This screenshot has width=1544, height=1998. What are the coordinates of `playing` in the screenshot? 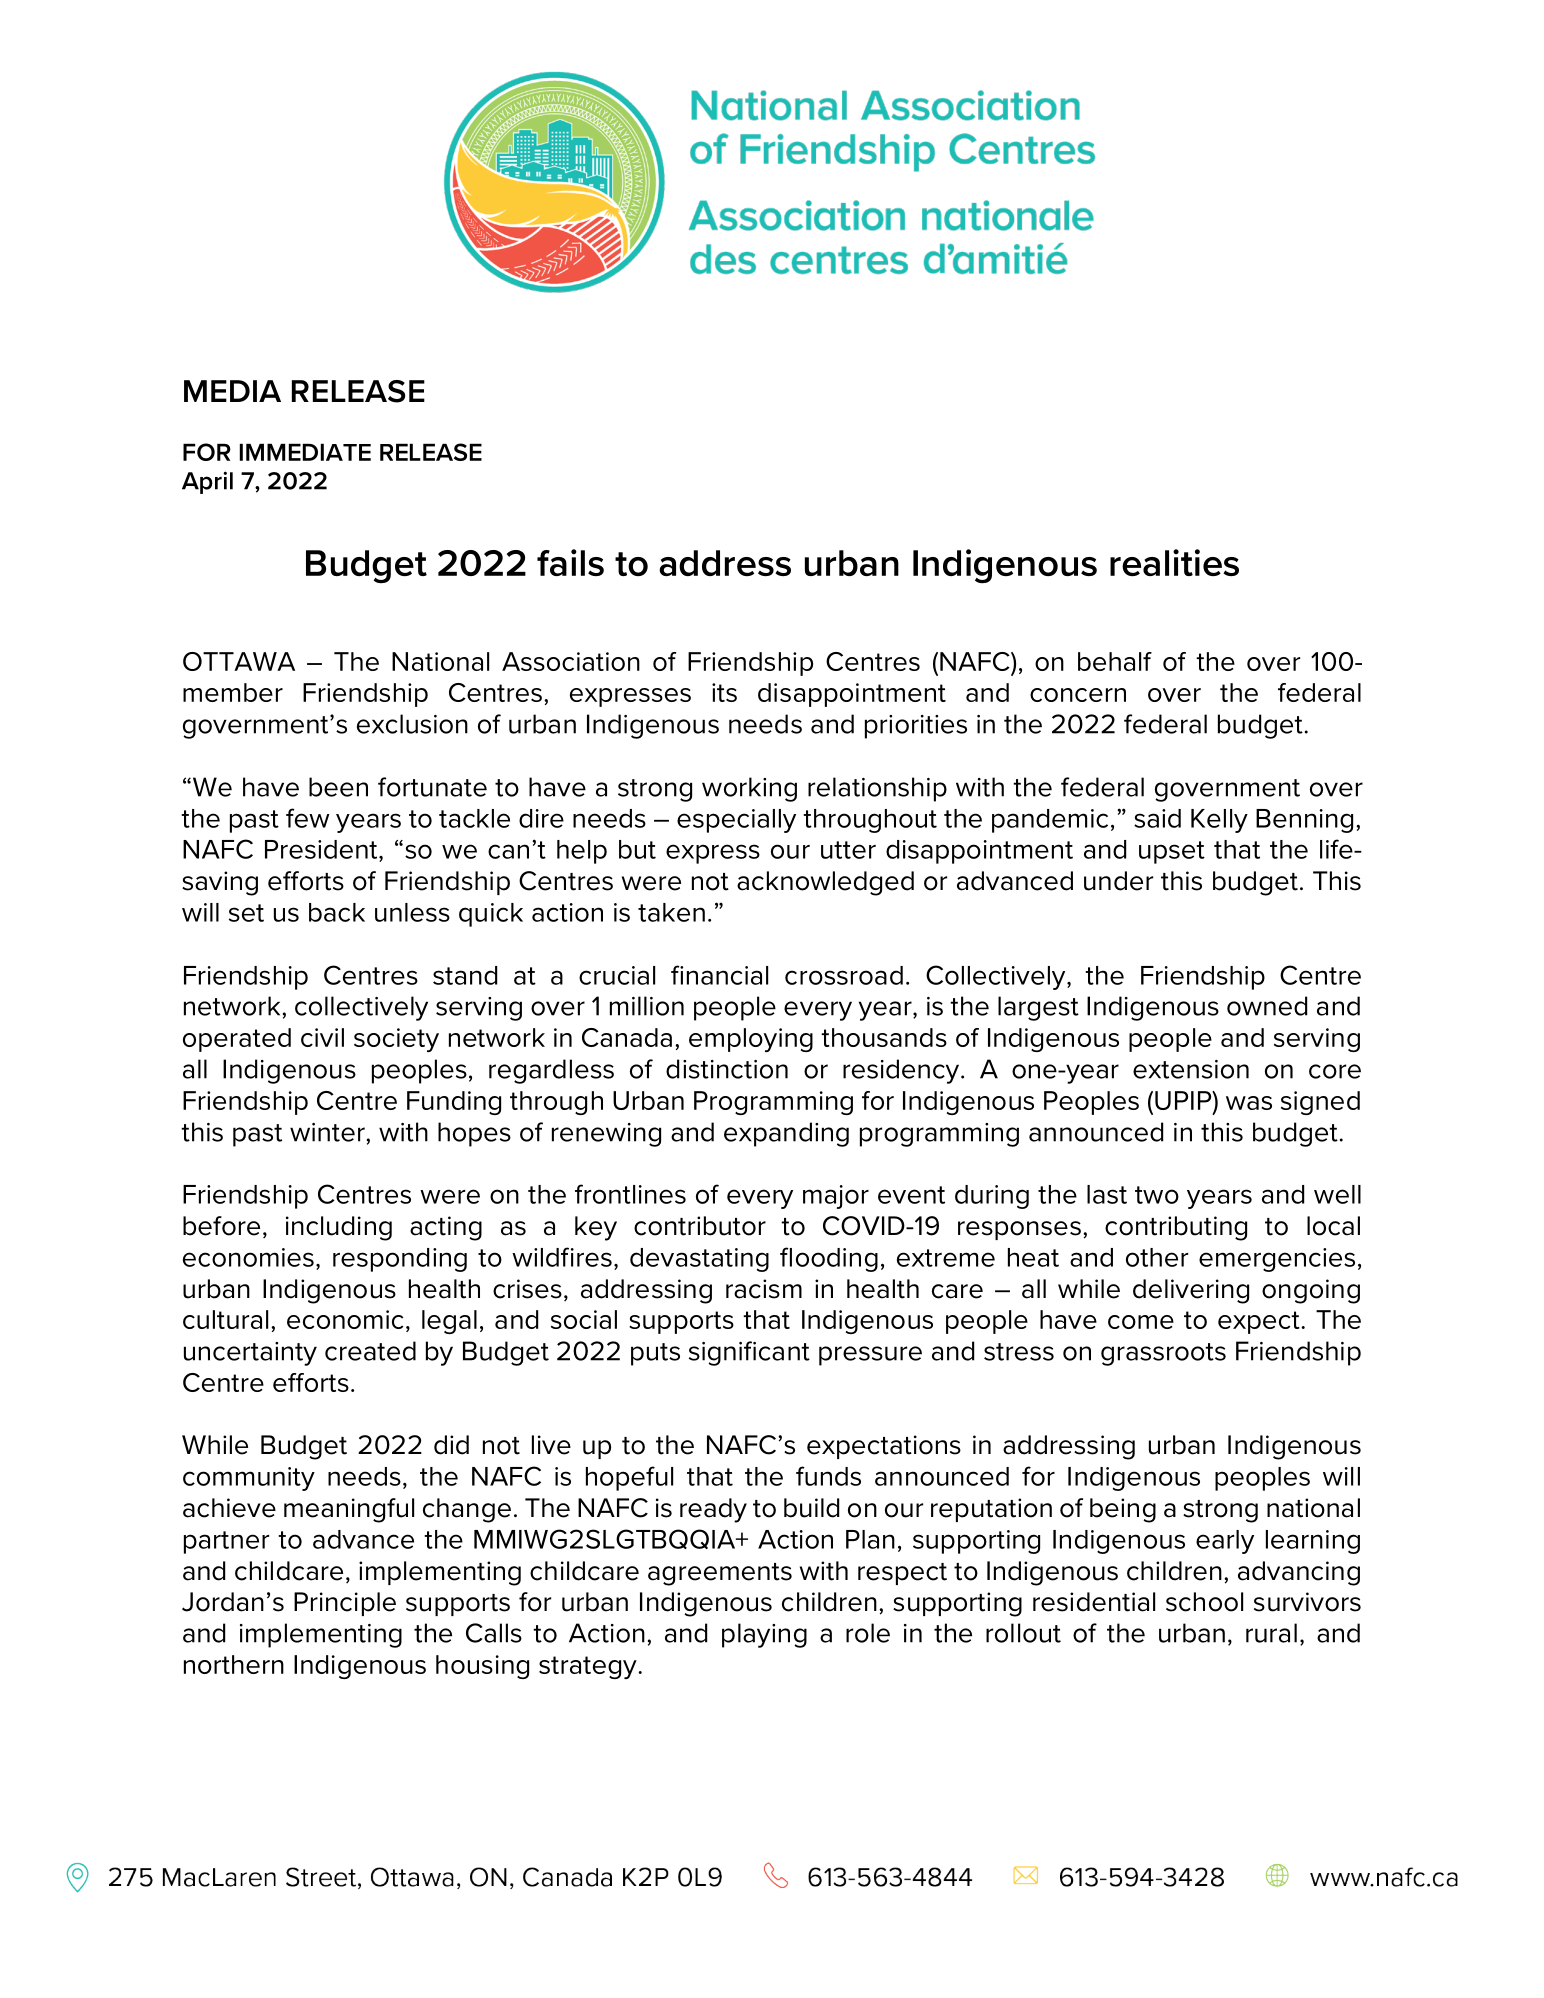 It's located at (764, 1635).
